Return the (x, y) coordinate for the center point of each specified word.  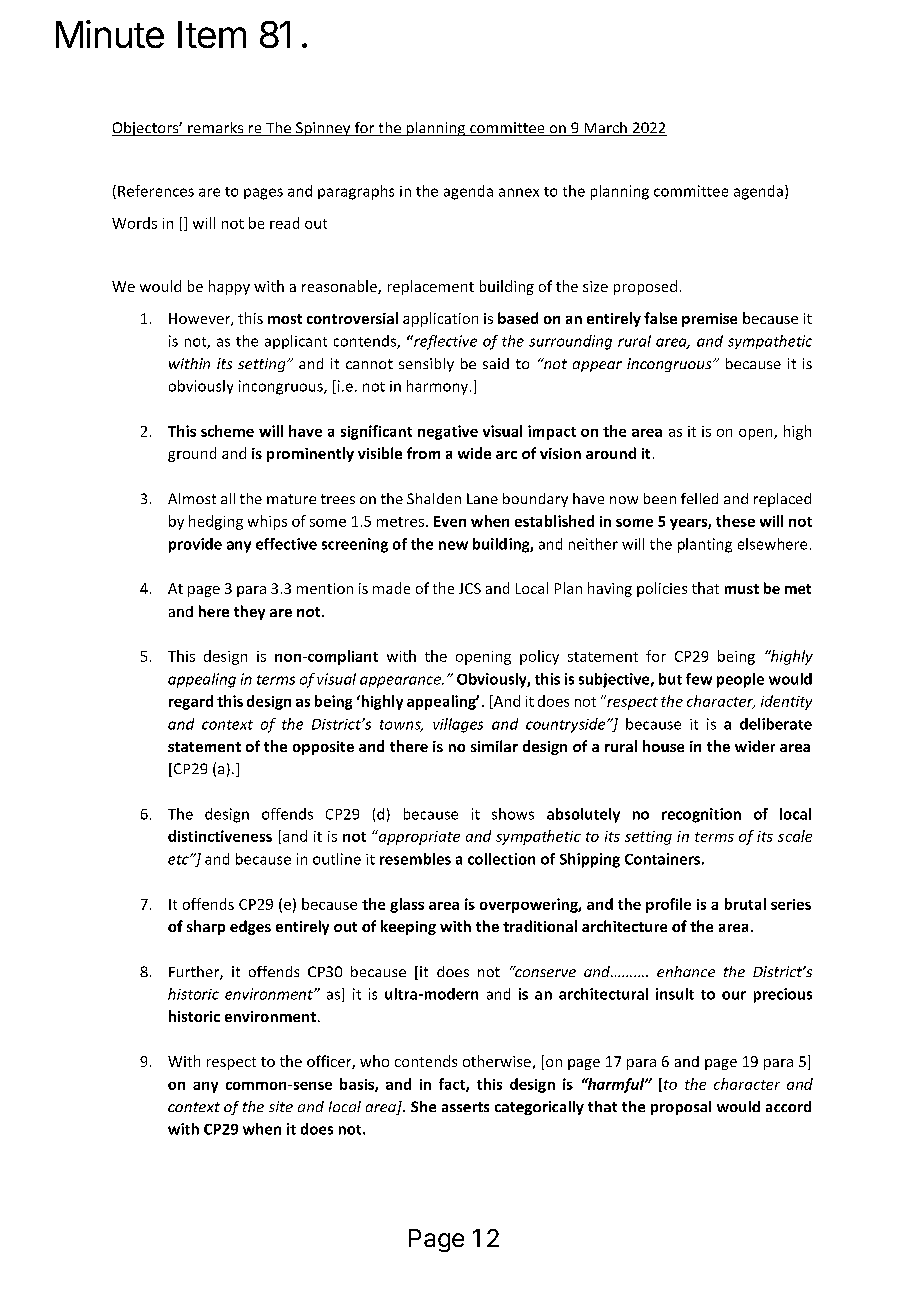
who (374, 1061)
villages (458, 725)
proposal (681, 1108)
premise (709, 320)
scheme (227, 431)
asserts (465, 1107)
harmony (437, 387)
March (605, 129)
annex (519, 192)
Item (212, 34)
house (663, 746)
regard (191, 702)
